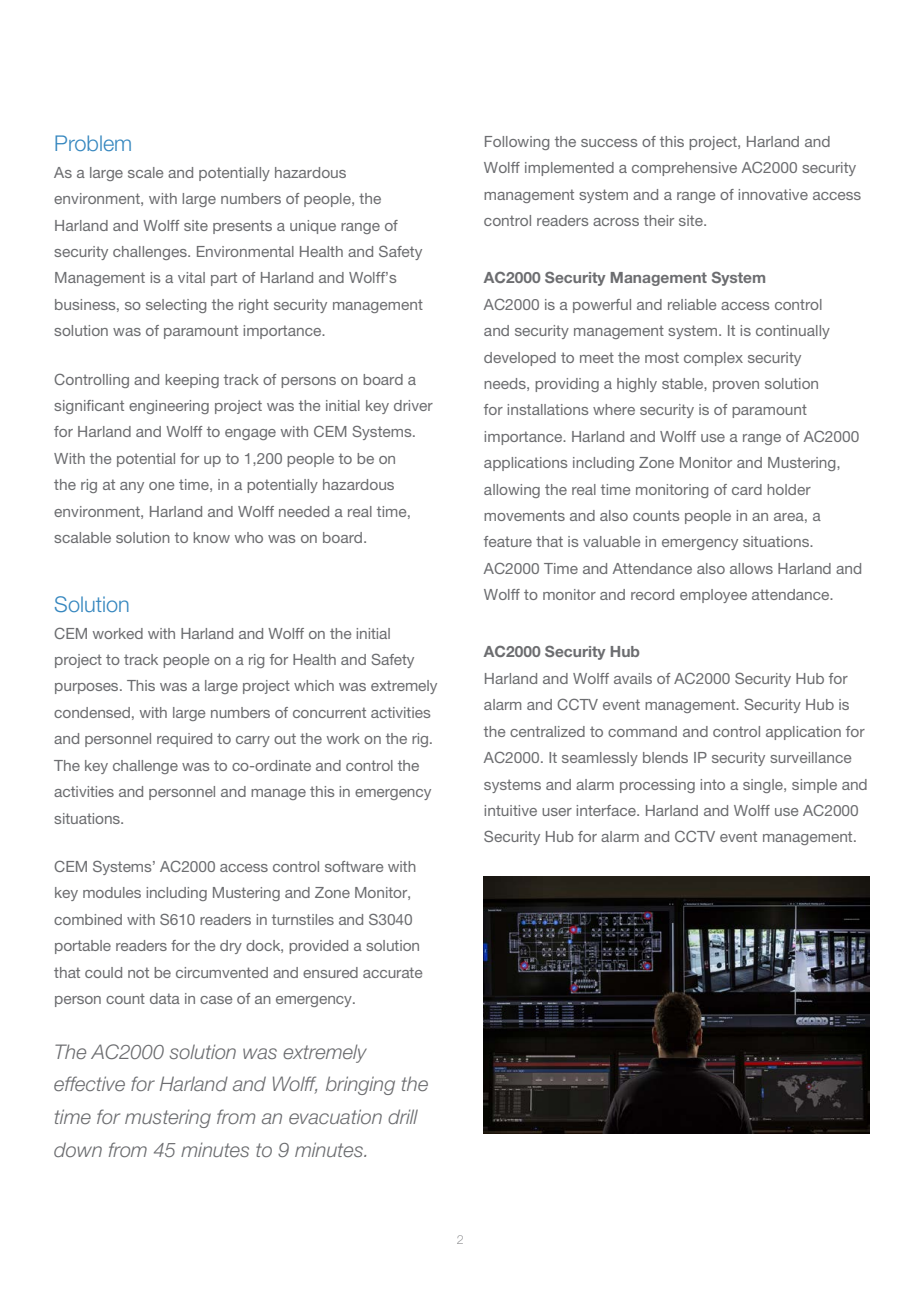 The height and width of the screenshot is (1308, 924). I want to click on effective, so click(89, 1083).
